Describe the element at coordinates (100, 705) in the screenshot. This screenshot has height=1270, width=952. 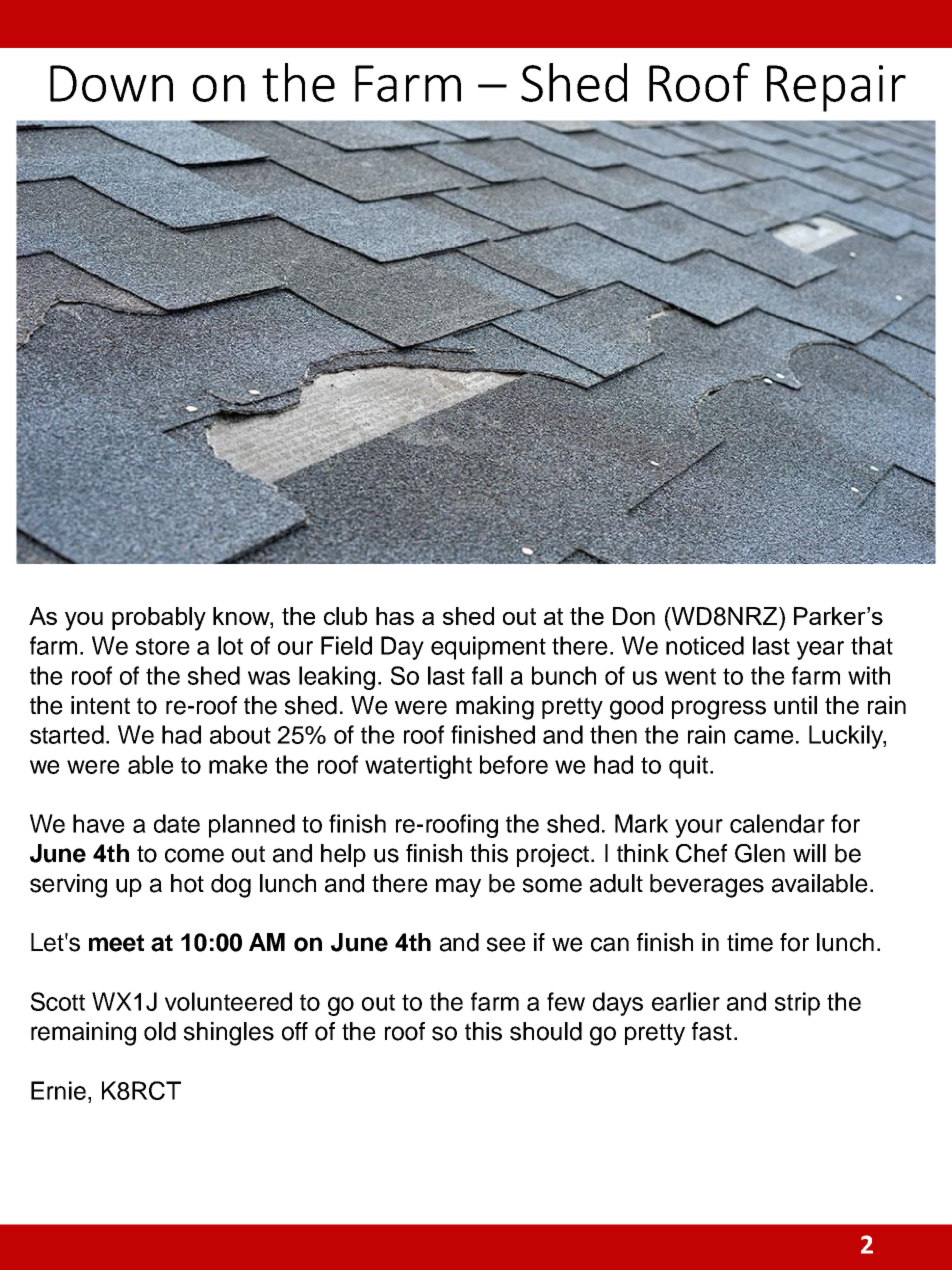
I see `intent` at that location.
